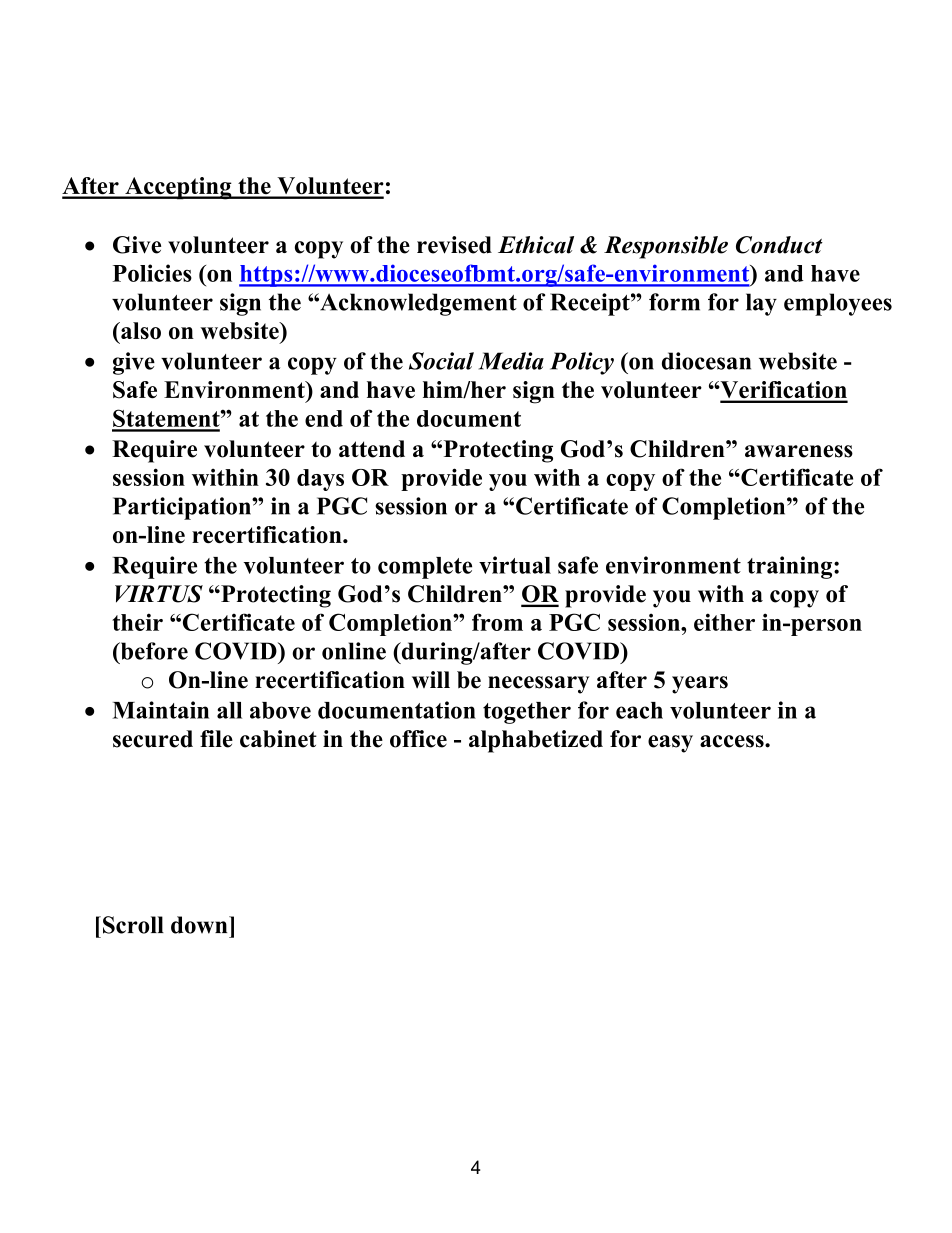 The width and height of the page is (952, 1233). What do you see at coordinates (183, 508) in the page?
I see `Participation` at bounding box center [183, 508].
